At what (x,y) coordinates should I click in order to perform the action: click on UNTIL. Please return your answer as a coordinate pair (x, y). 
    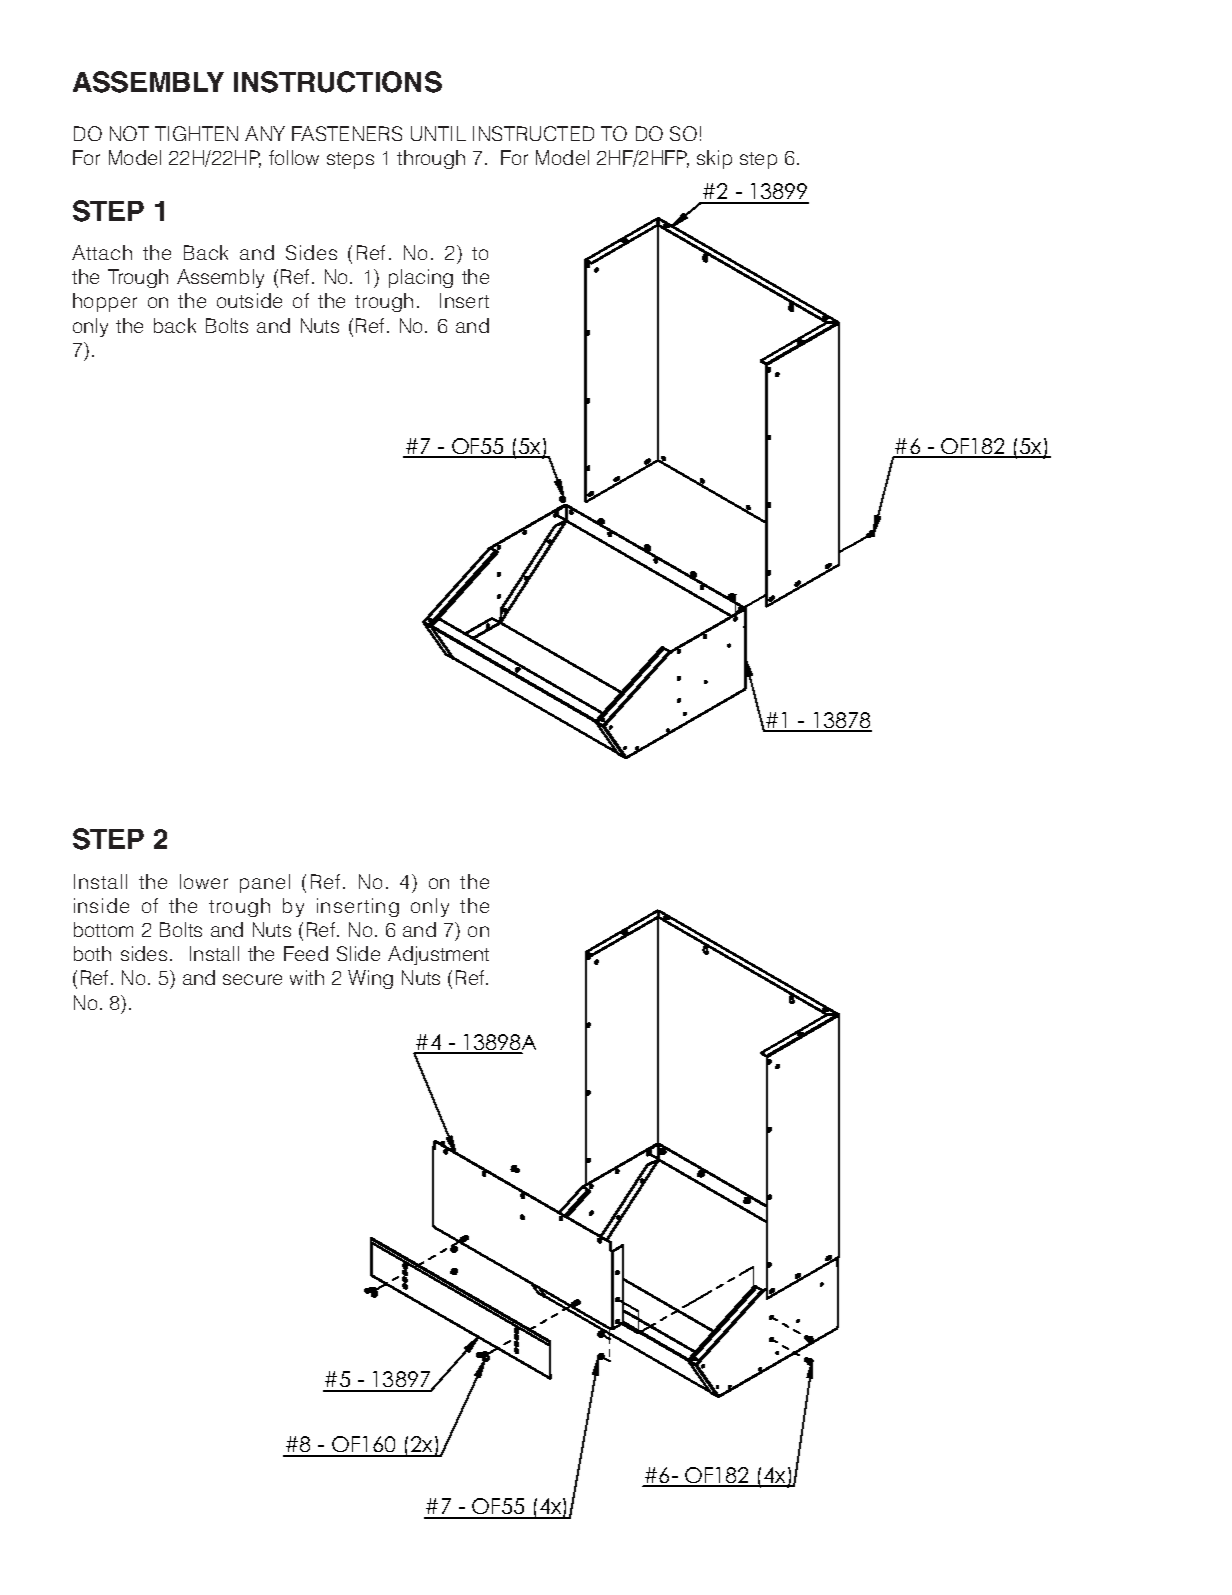
    Looking at the image, I should click on (438, 133).
